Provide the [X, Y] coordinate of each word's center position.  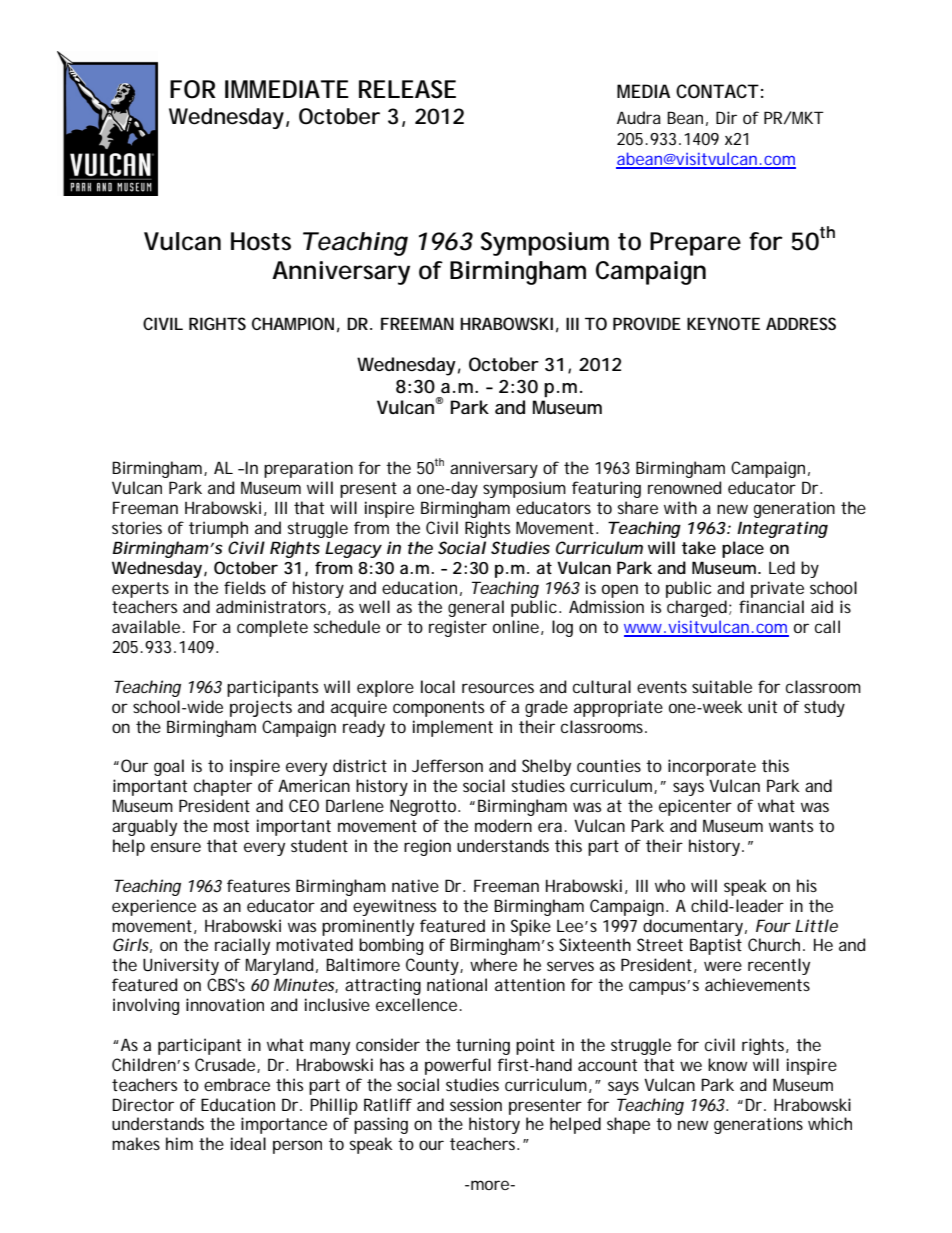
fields [245, 587]
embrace [237, 1084]
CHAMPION [293, 323]
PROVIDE [647, 323]
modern [503, 825]
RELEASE [407, 89]
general [476, 608]
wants [791, 826]
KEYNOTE [723, 323]
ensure [176, 847]
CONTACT [717, 91]
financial [771, 606]
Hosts [261, 241]
